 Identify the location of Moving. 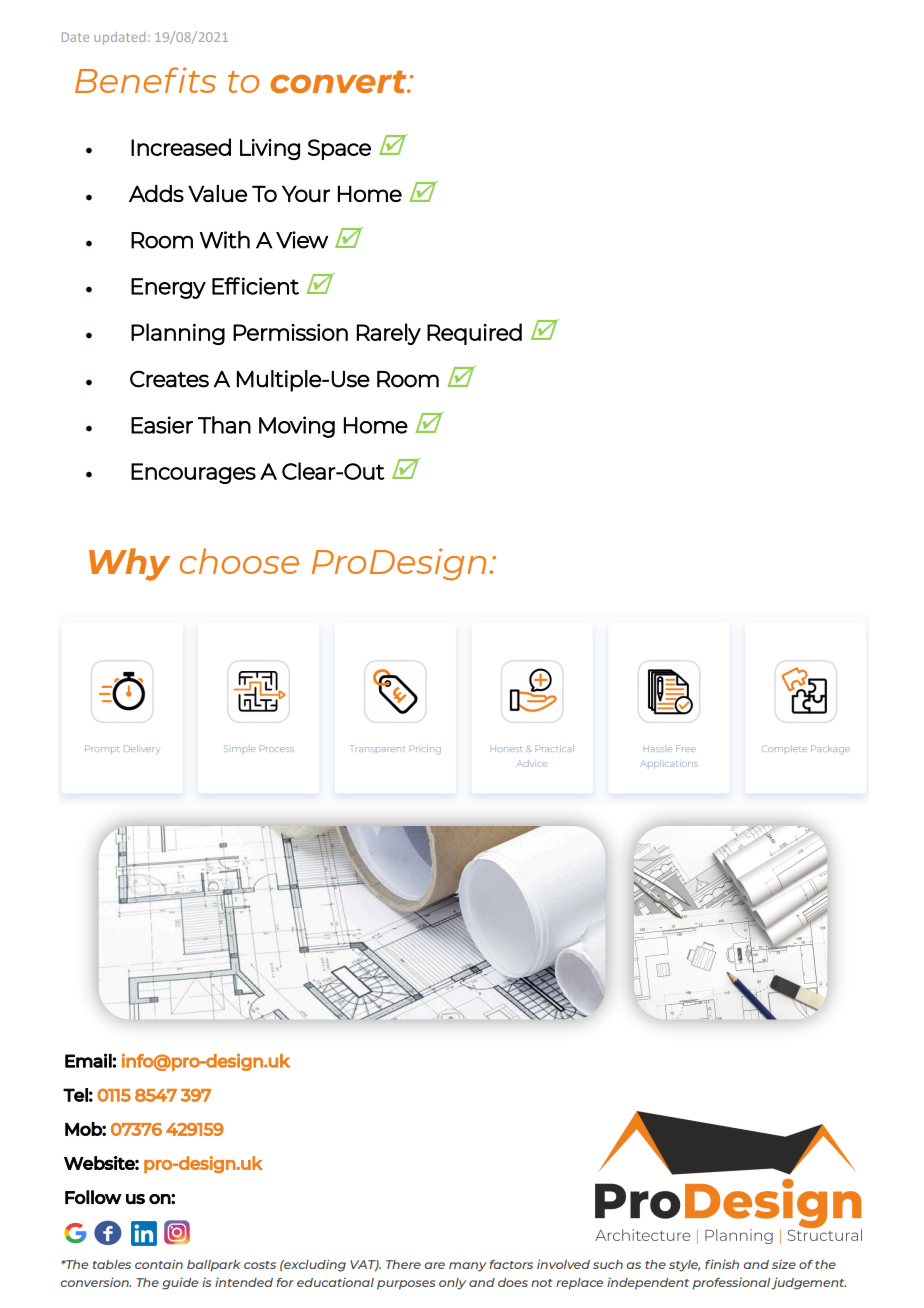
(297, 427).
